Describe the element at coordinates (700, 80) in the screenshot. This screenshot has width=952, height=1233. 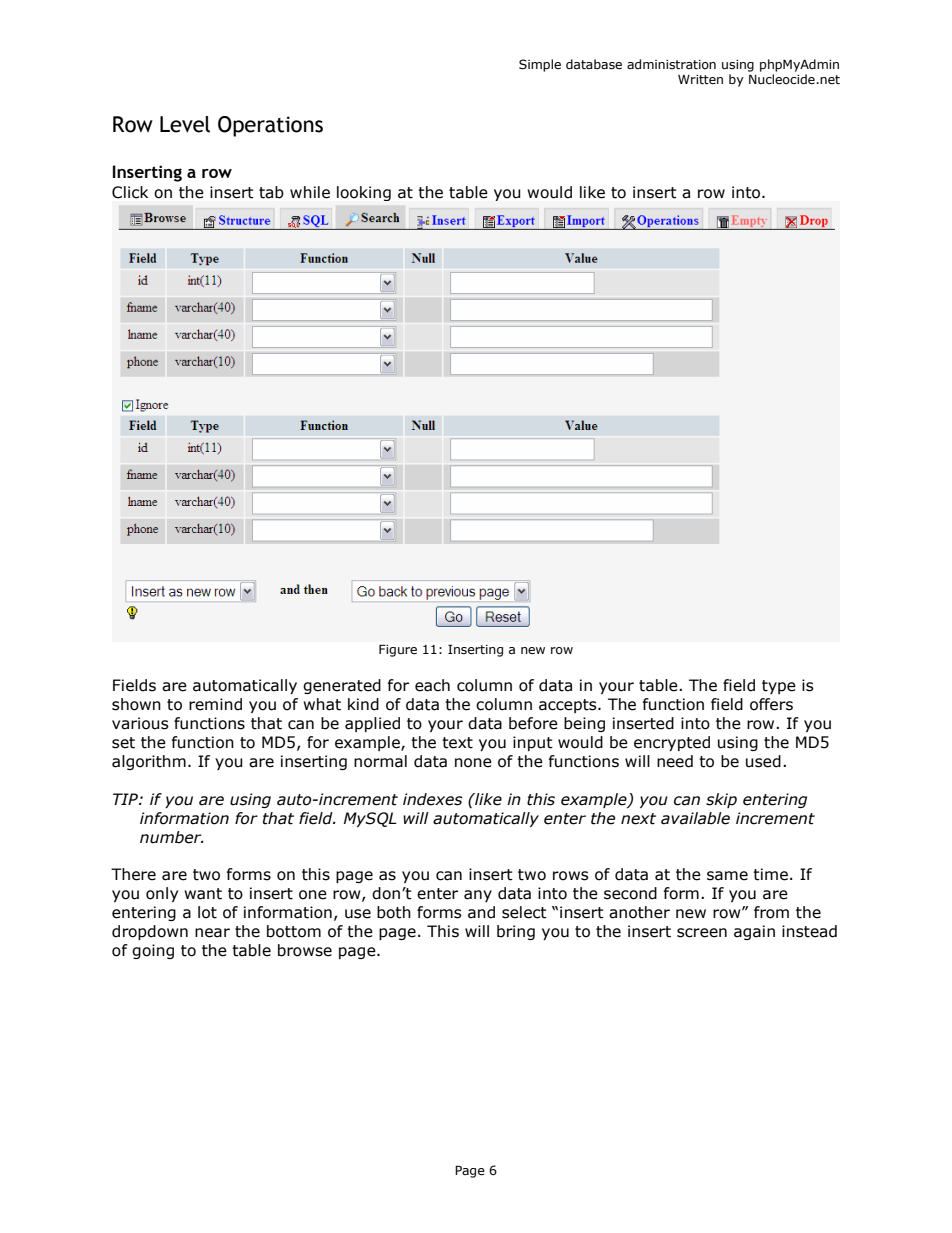
I see `Written` at that location.
